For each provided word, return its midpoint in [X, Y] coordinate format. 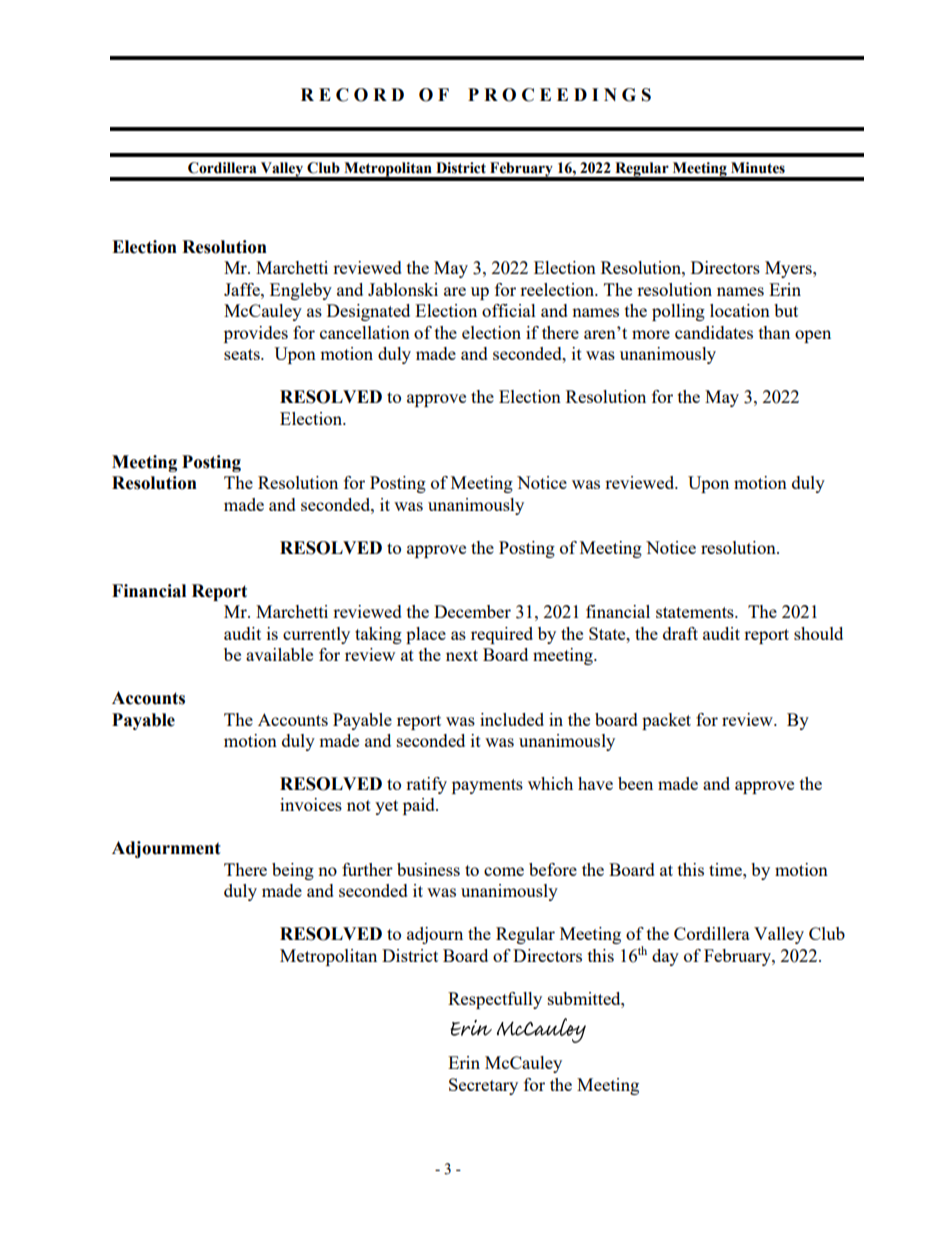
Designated [368, 312]
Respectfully [495, 1000]
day [665, 957]
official [509, 310]
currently [316, 635]
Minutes [758, 168]
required [502, 635]
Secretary [483, 1086]
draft [680, 633]
